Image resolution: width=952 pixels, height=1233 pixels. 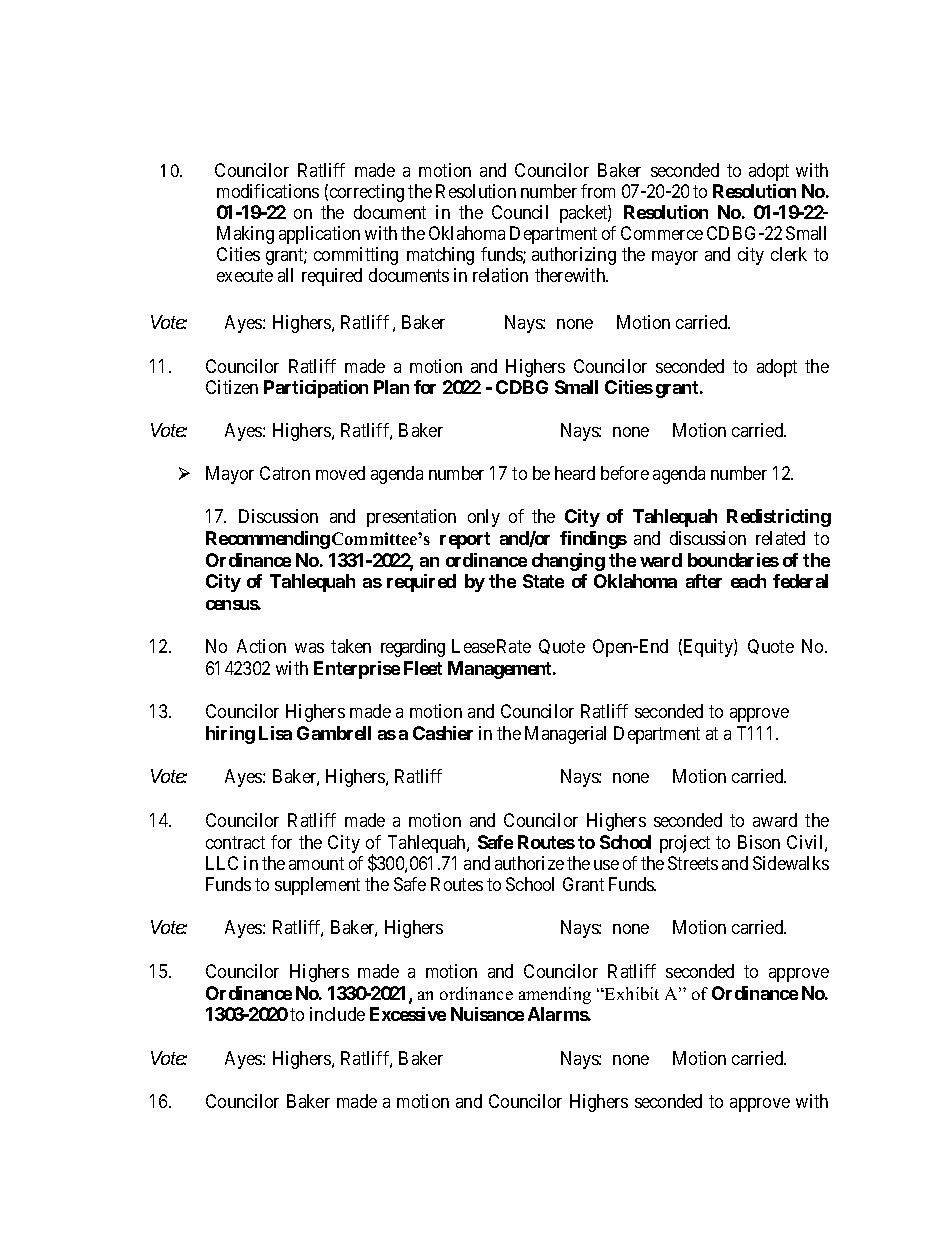 What do you see at coordinates (235, 842) in the image?
I see `contract` at bounding box center [235, 842].
